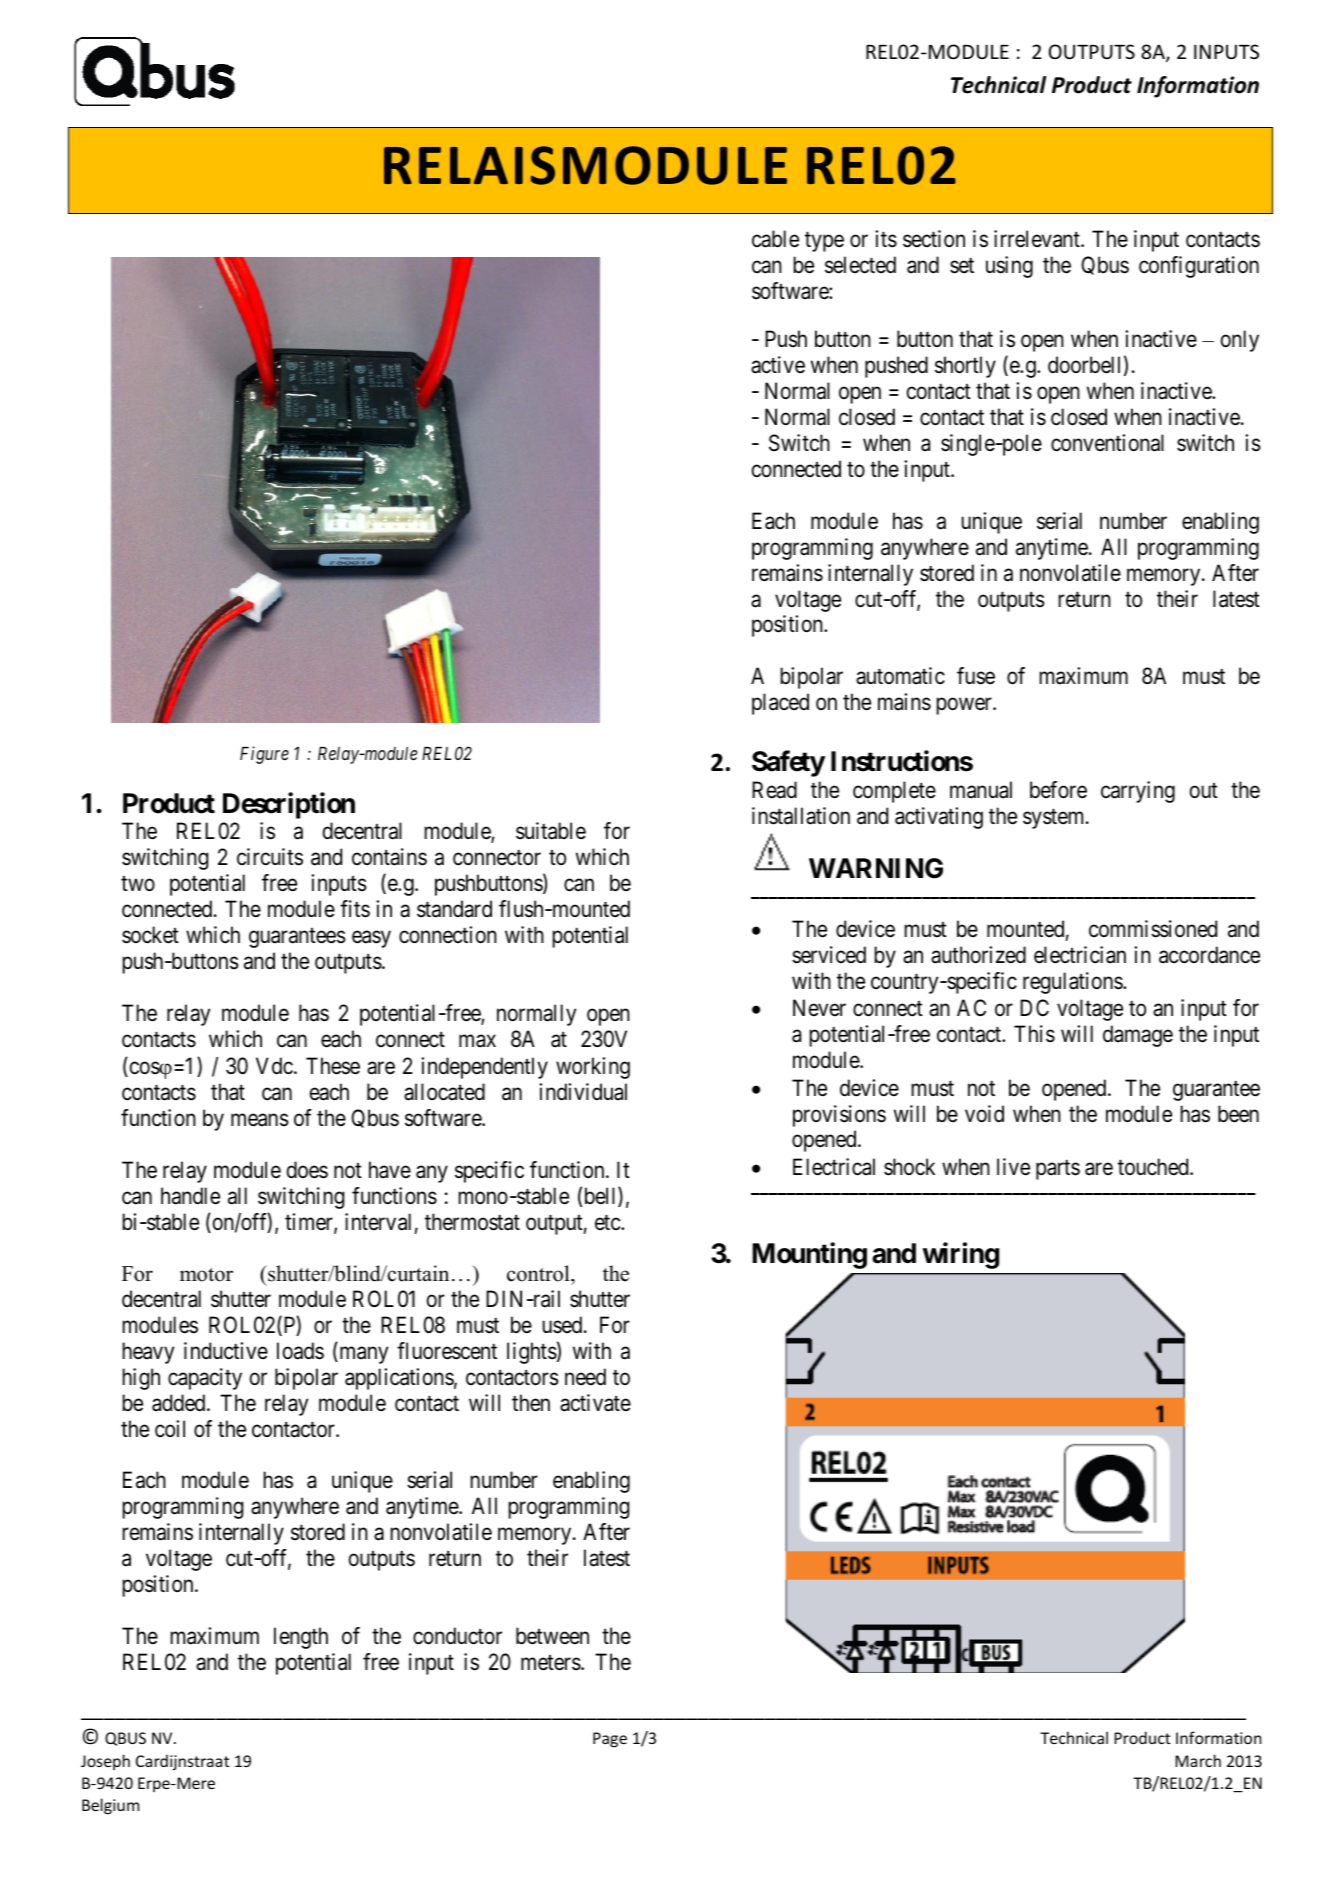 This page has height=1896, width=1341. I want to click on parts, so click(1058, 1170).
